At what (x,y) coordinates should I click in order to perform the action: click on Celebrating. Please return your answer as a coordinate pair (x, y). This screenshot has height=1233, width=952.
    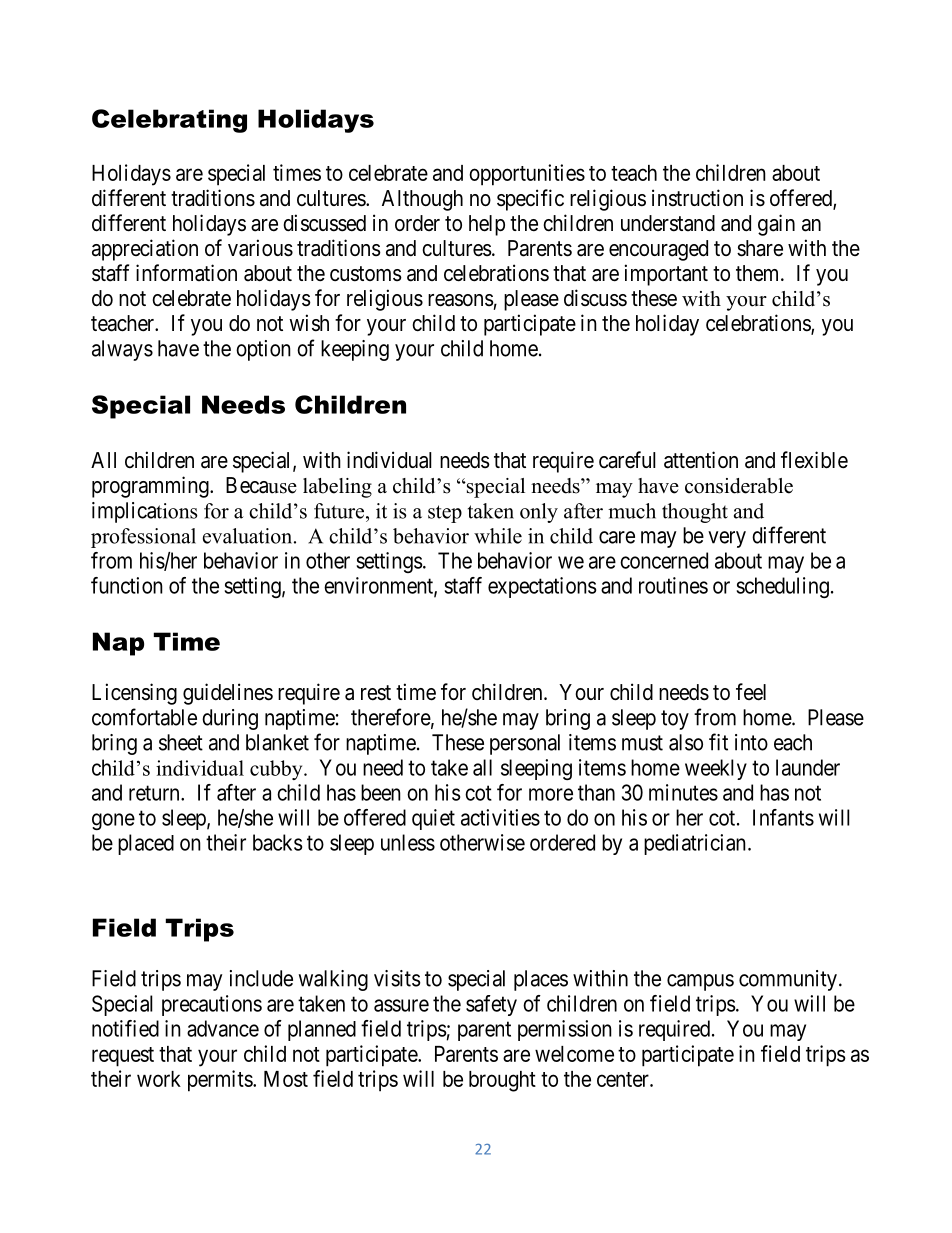
    Looking at the image, I should click on (169, 121).
